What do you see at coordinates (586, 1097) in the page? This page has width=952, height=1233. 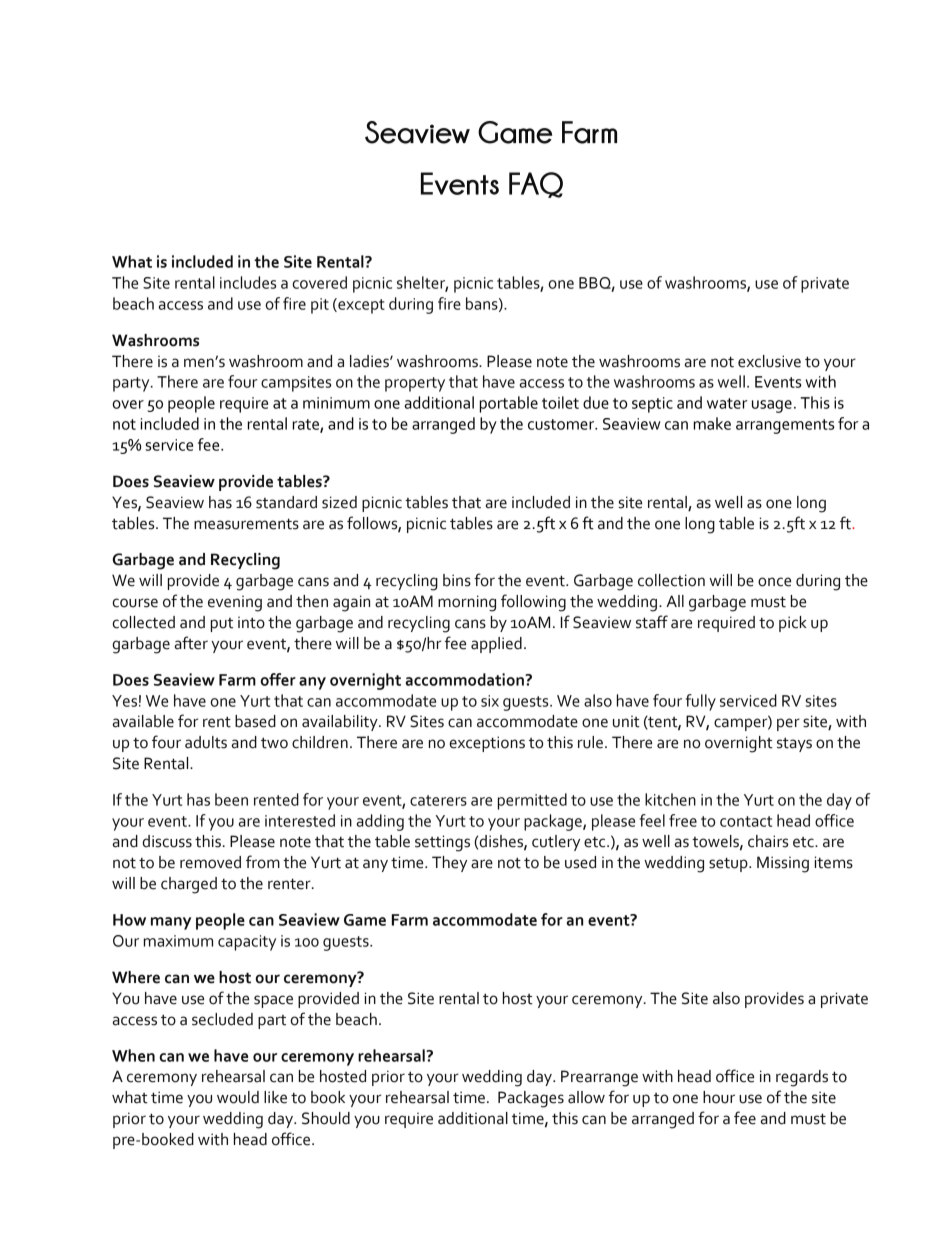 I see `allow` at bounding box center [586, 1097].
